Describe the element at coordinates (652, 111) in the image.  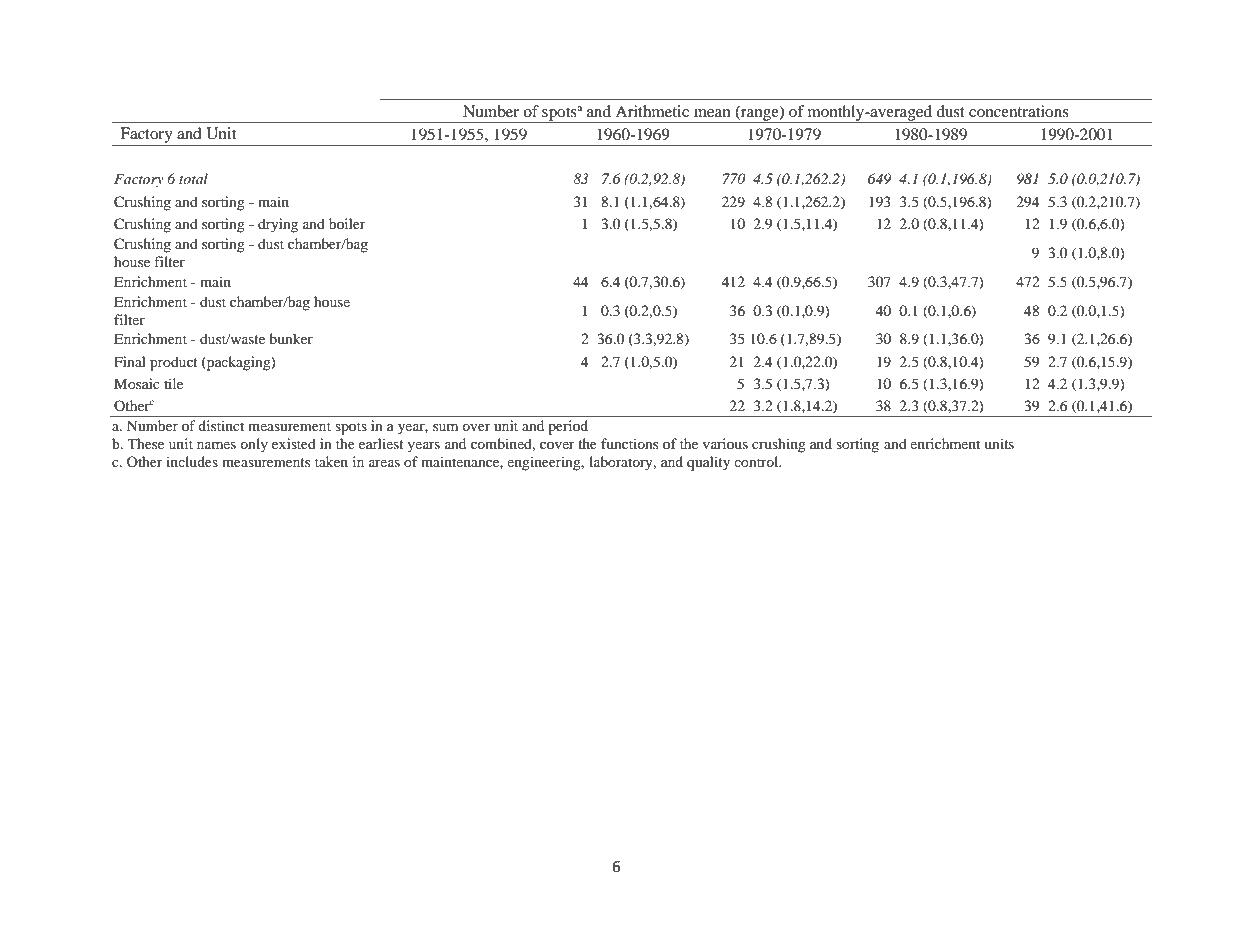
I see `Arithmetic` at that location.
